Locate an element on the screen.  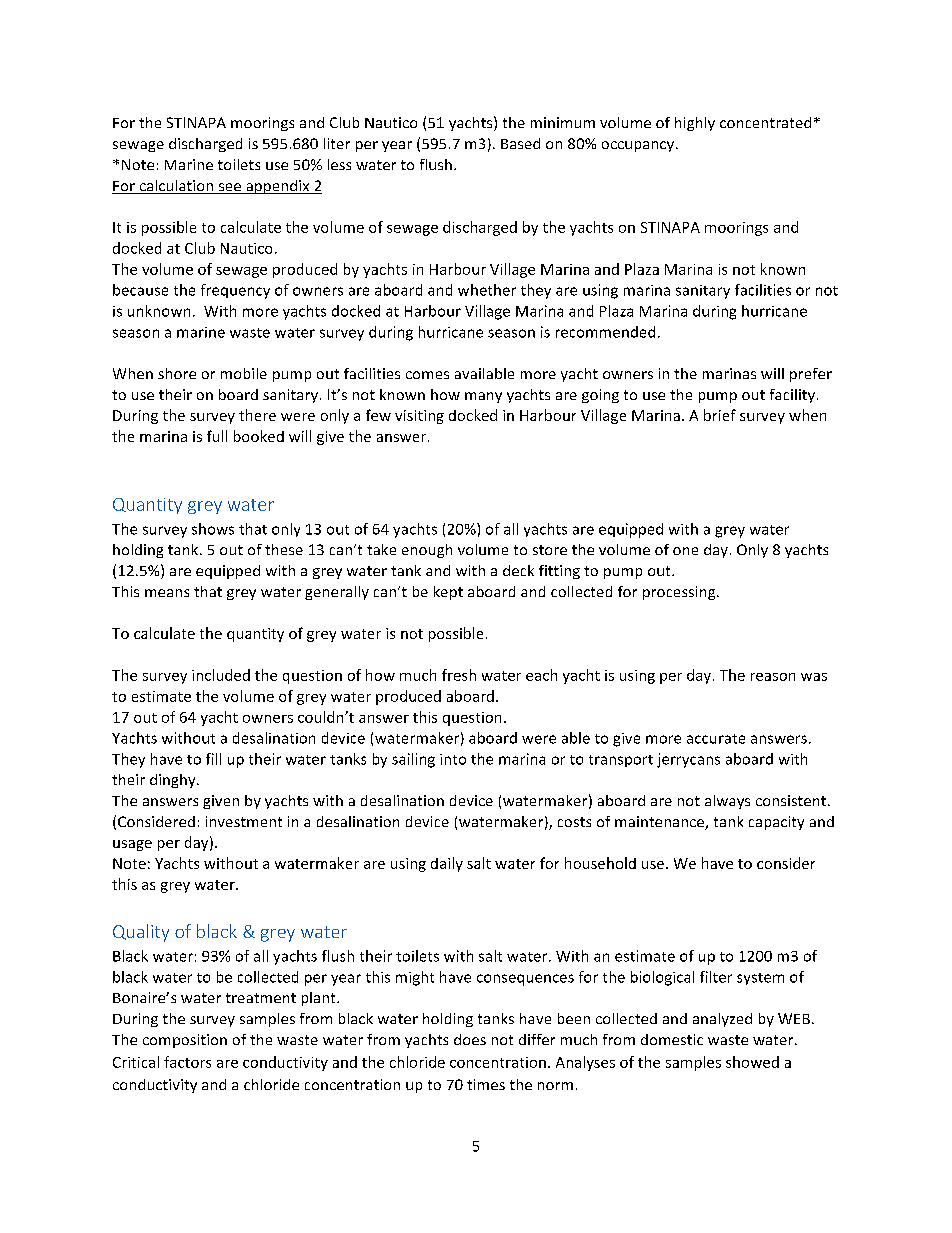
highly is located at coordinates (695, 124).
